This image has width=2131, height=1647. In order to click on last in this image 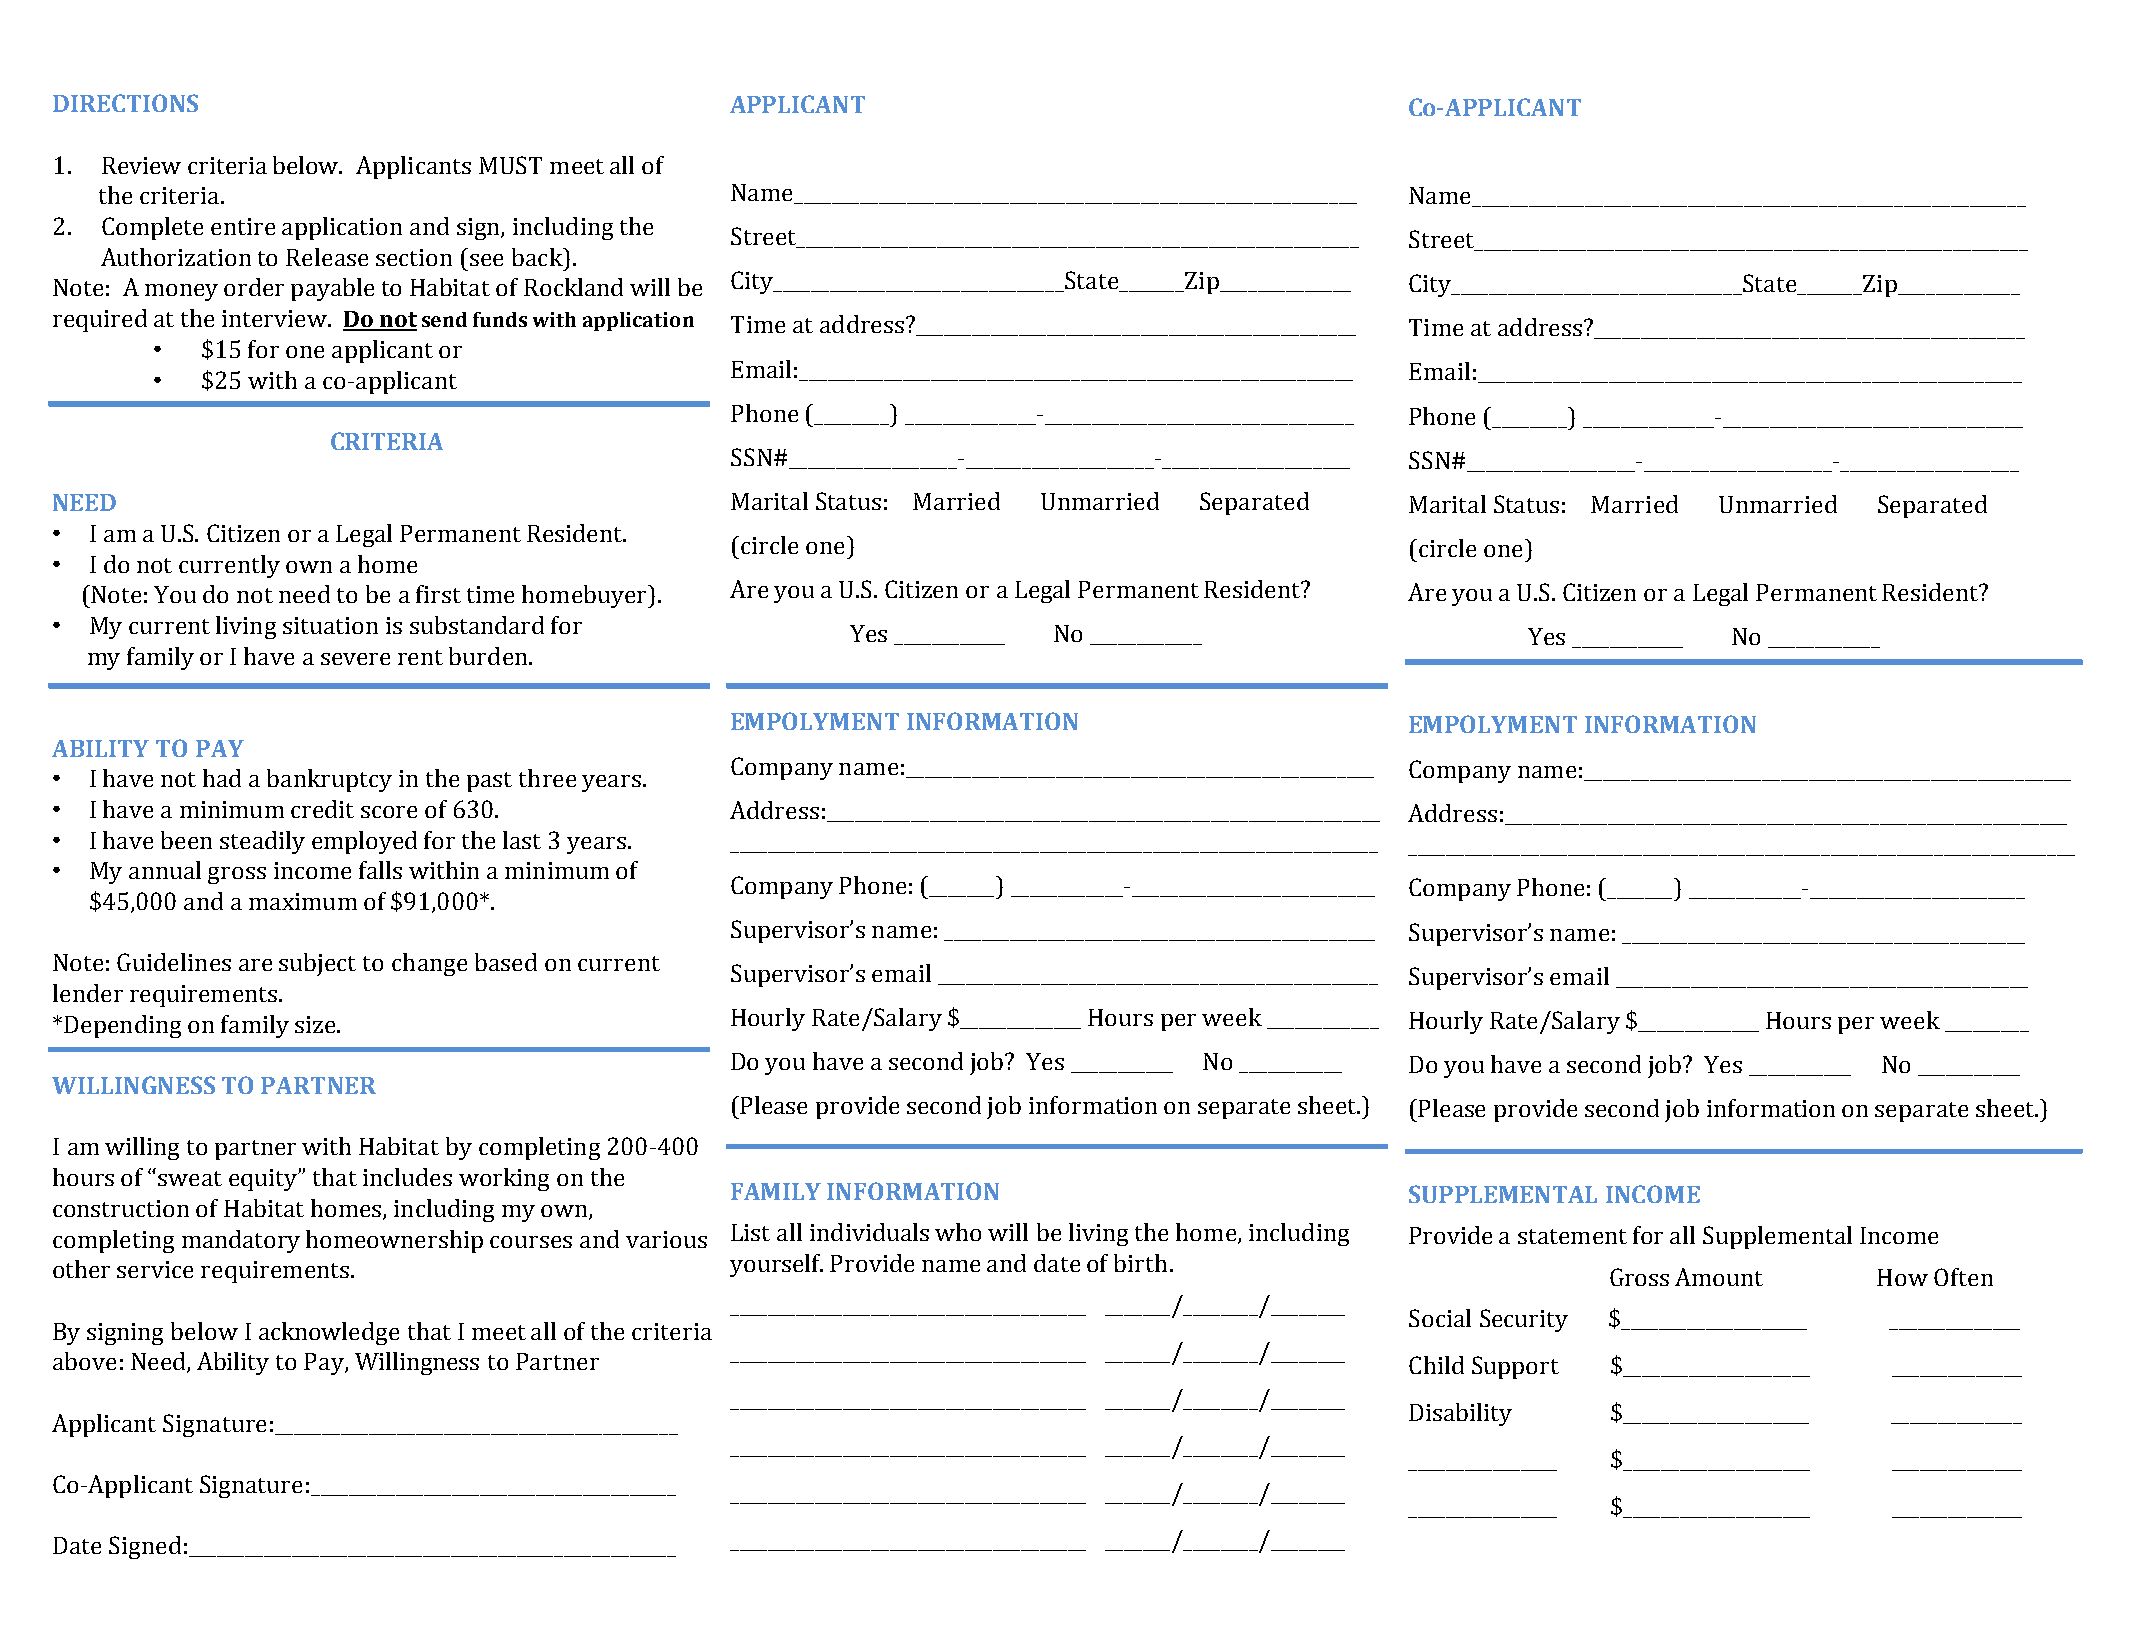, I will do `click(522, 840)`.
